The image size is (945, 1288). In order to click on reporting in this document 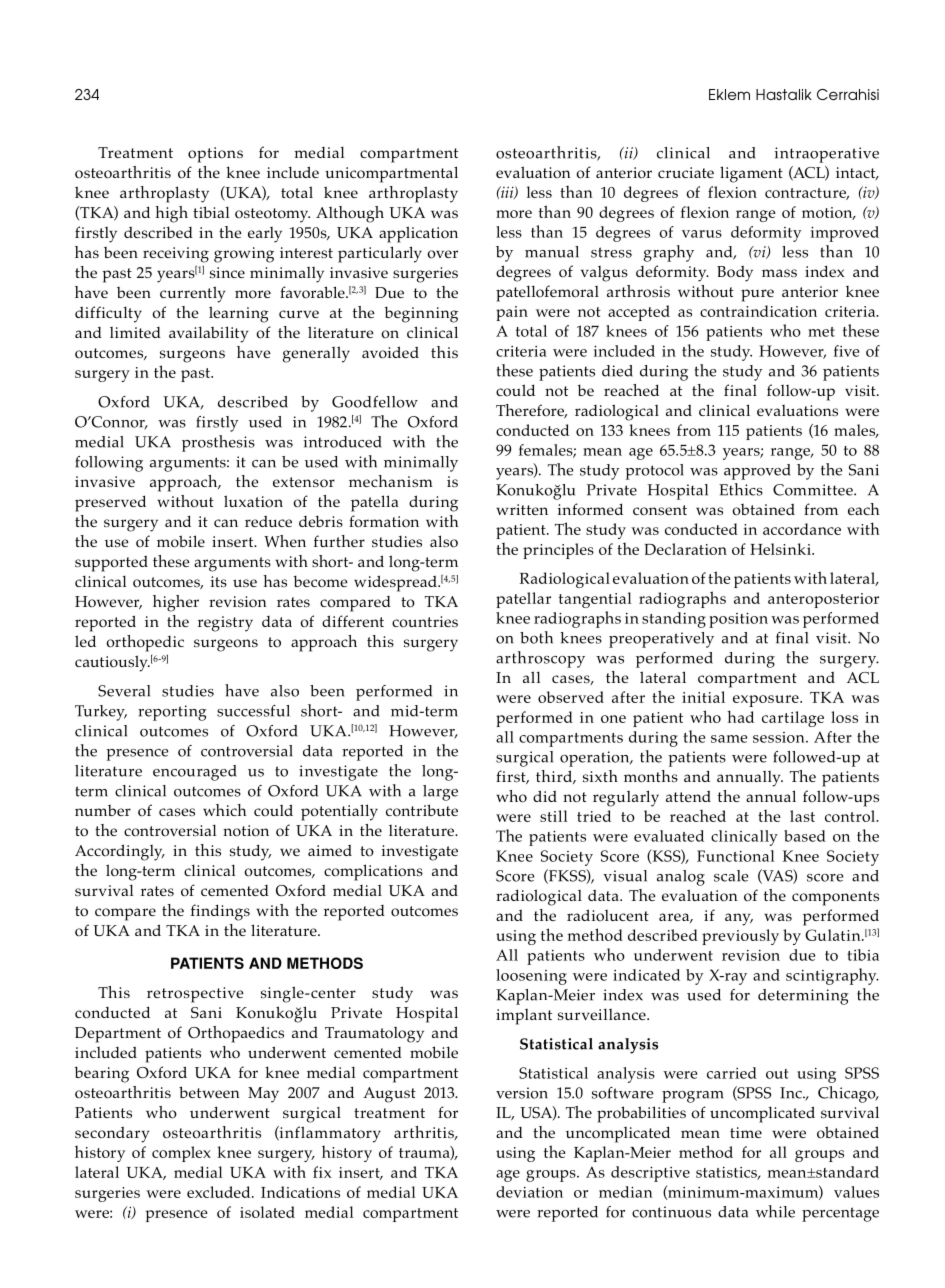, I will do `click(172, 713)`.
